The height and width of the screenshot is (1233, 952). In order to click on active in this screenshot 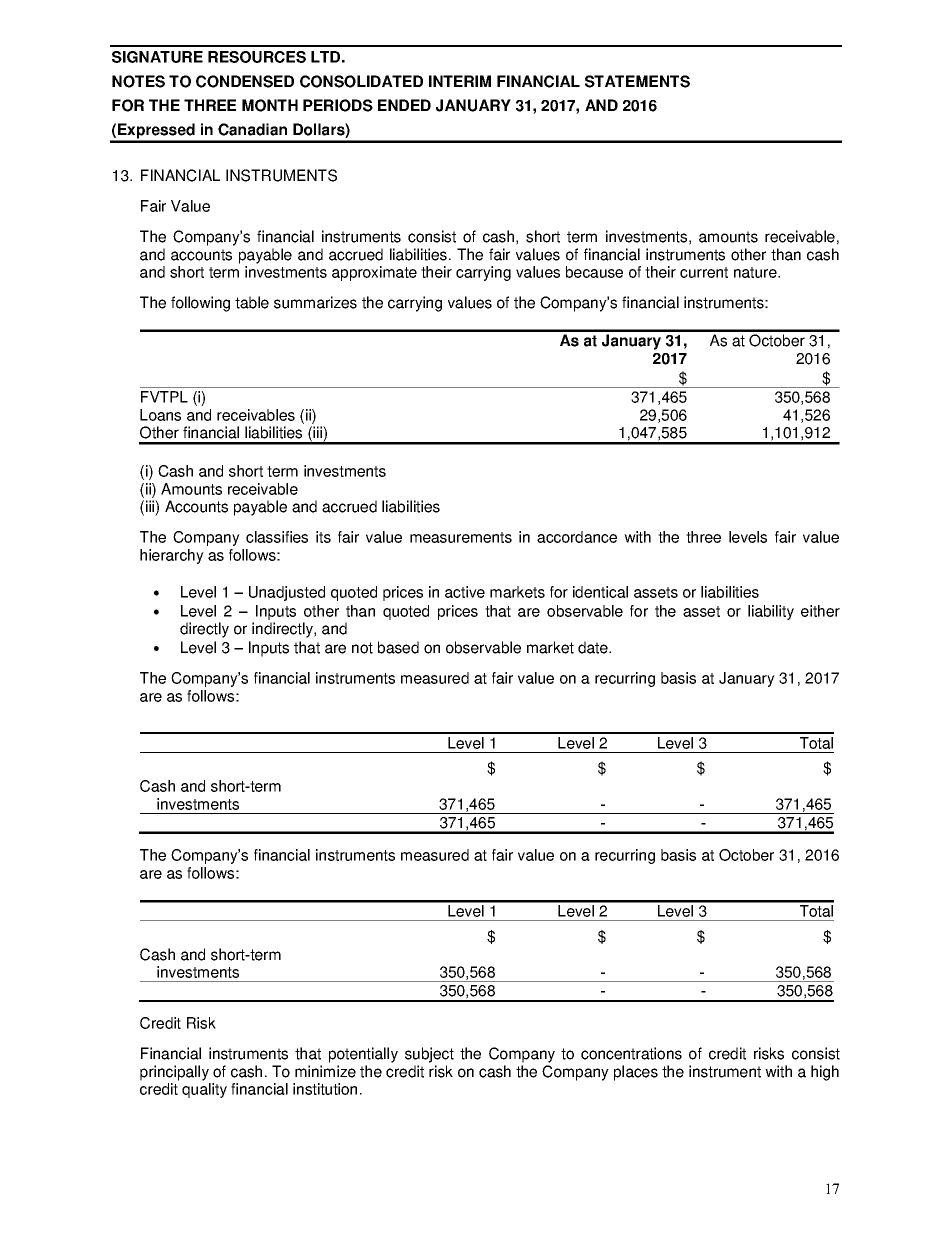, I will do `click(465, 592)`.
